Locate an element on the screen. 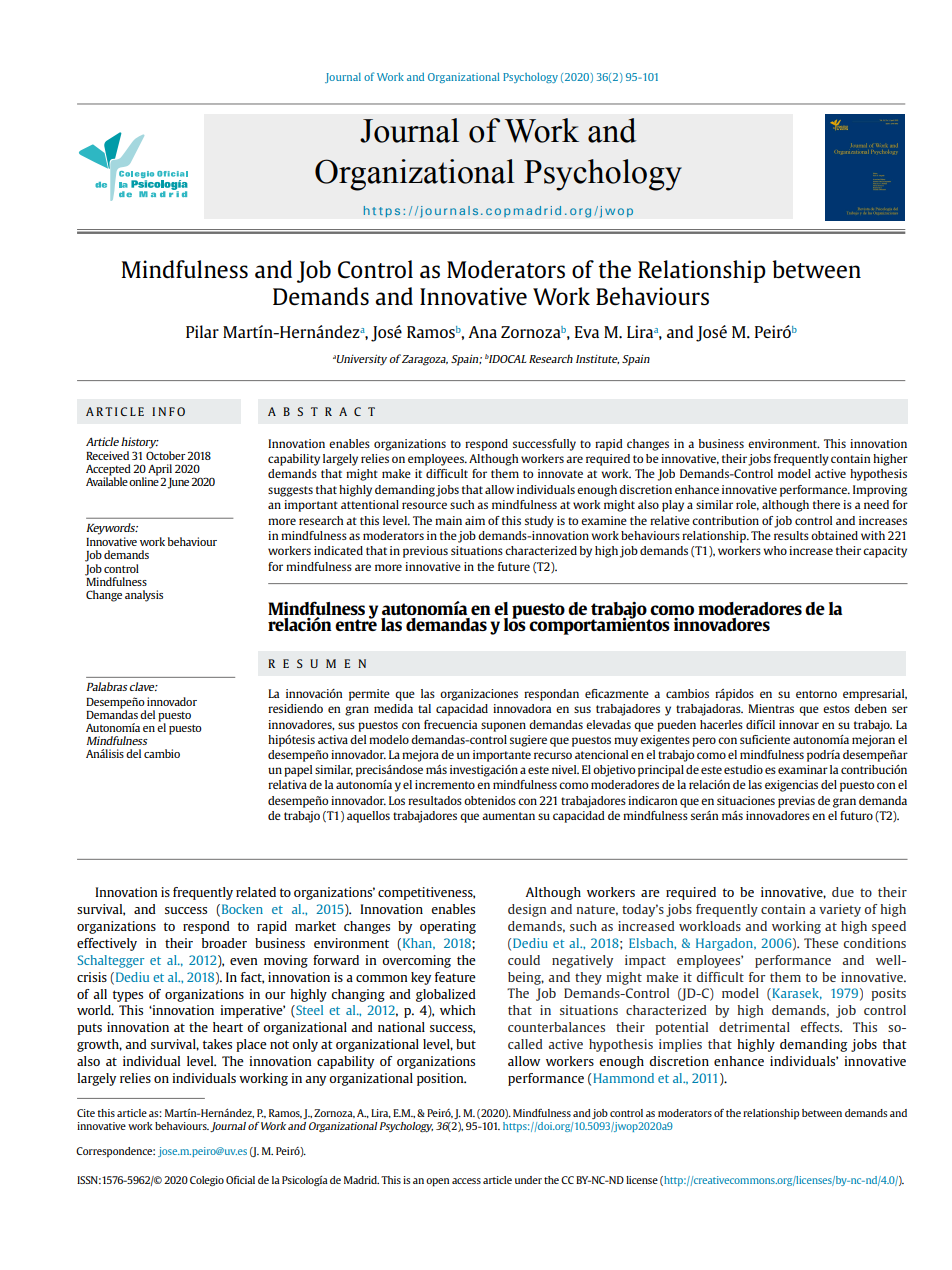 The image size is (952, 1270). pero is located at coordinates (704, 742).
